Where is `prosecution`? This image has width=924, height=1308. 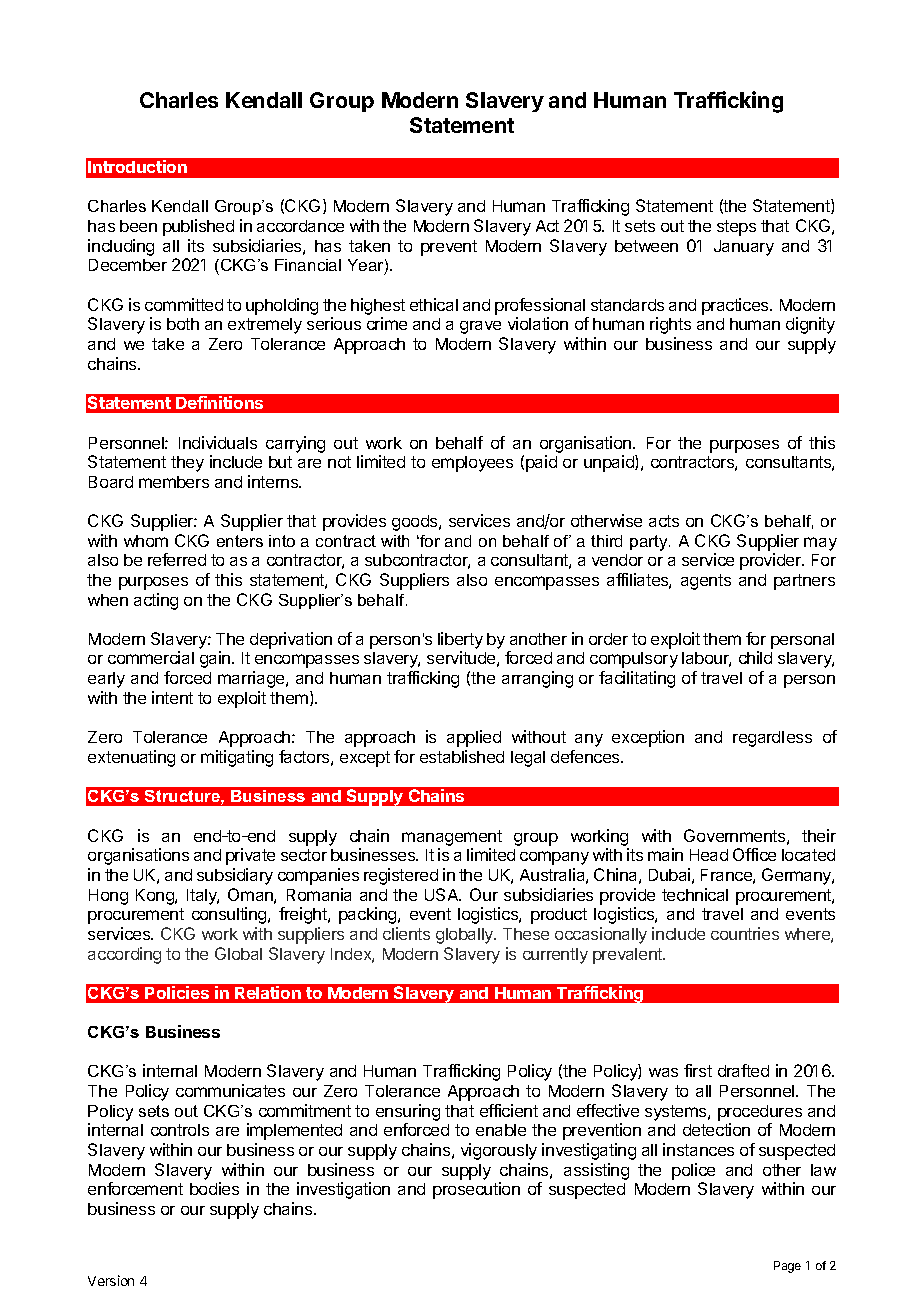 prosecution is located at coordinates (476, 1190).
